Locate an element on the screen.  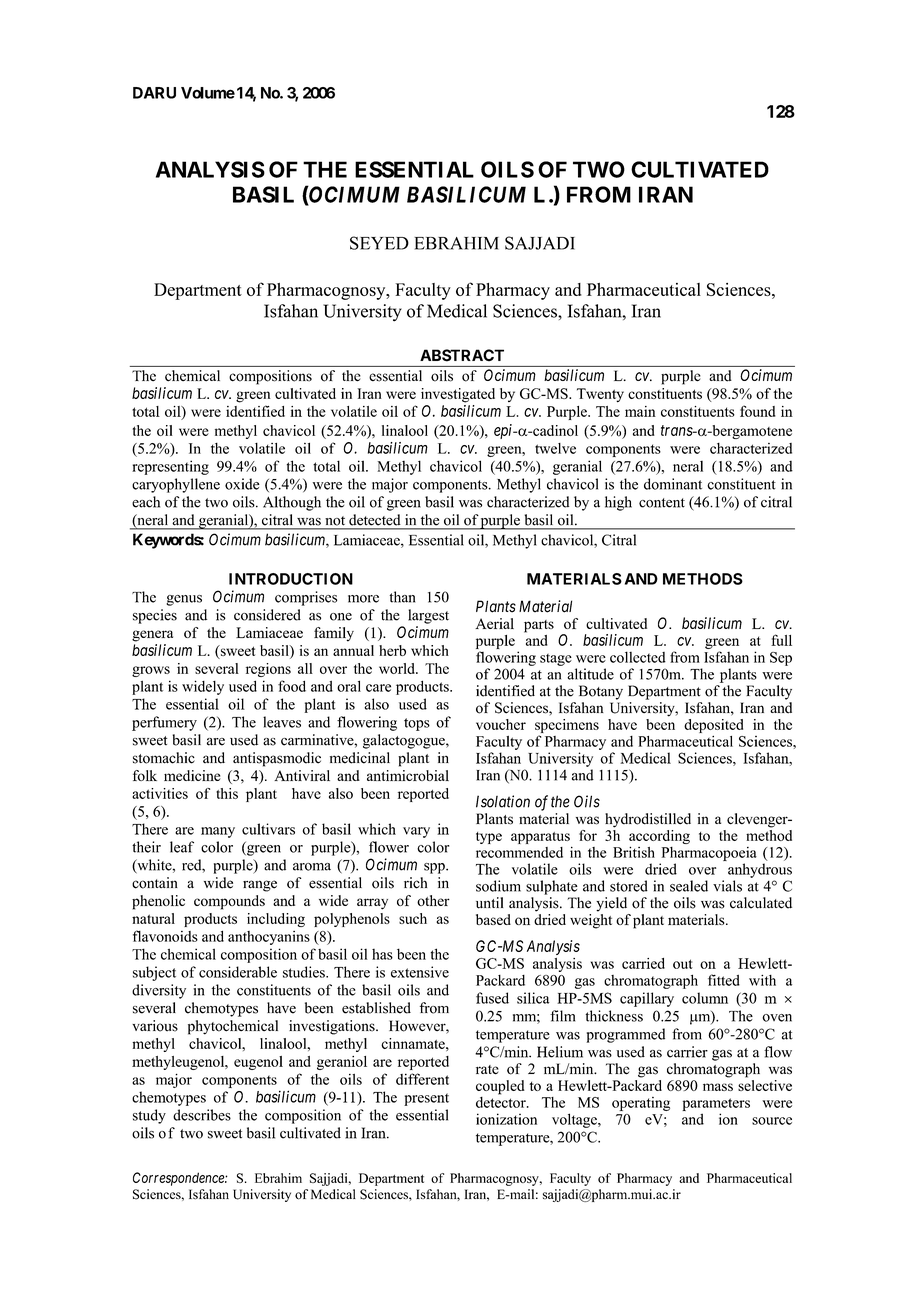
antimicrobial is located at coordinates (408, 775).
